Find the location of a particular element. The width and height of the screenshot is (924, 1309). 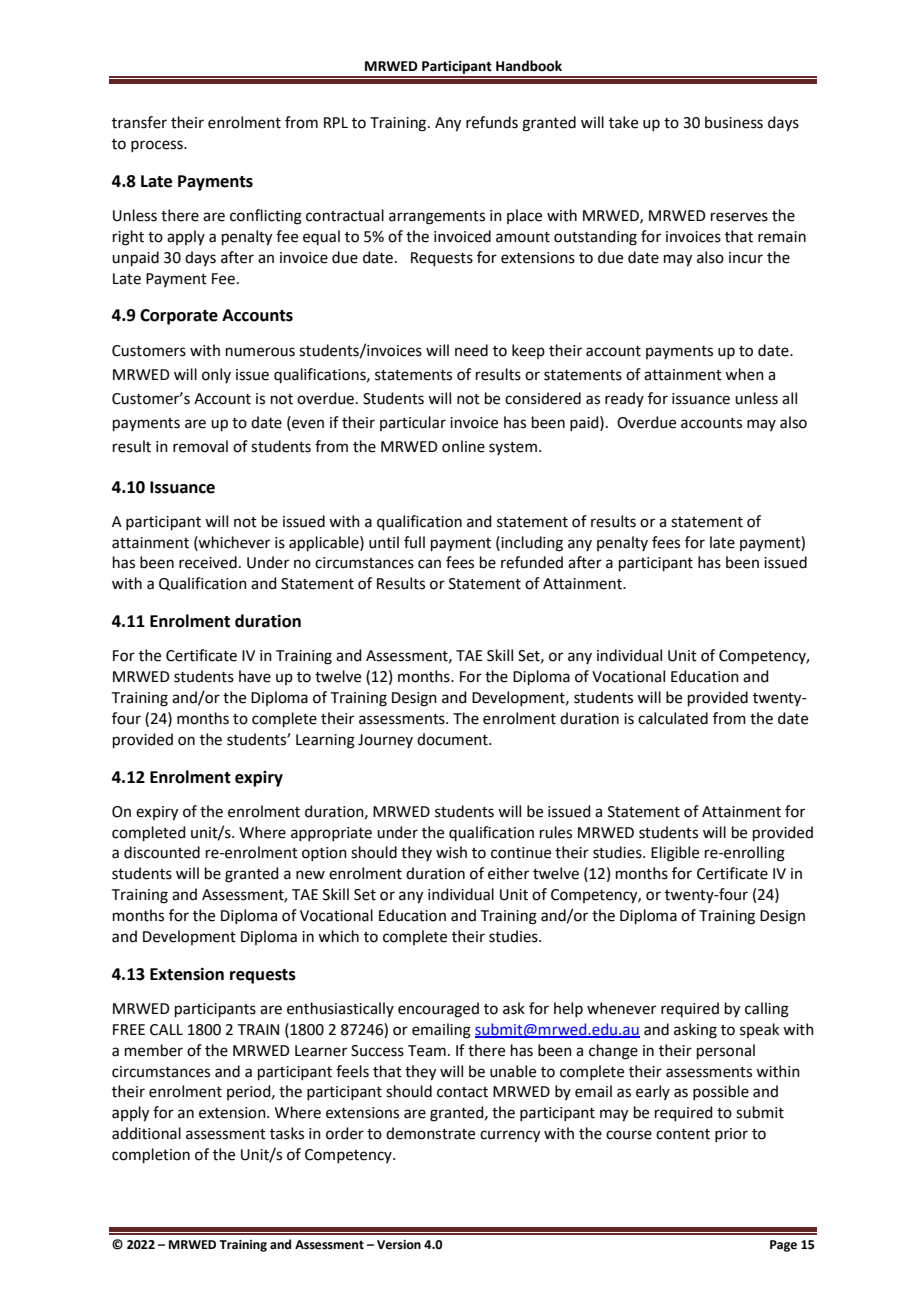

Eligible is located at coordinates (675, 854).
